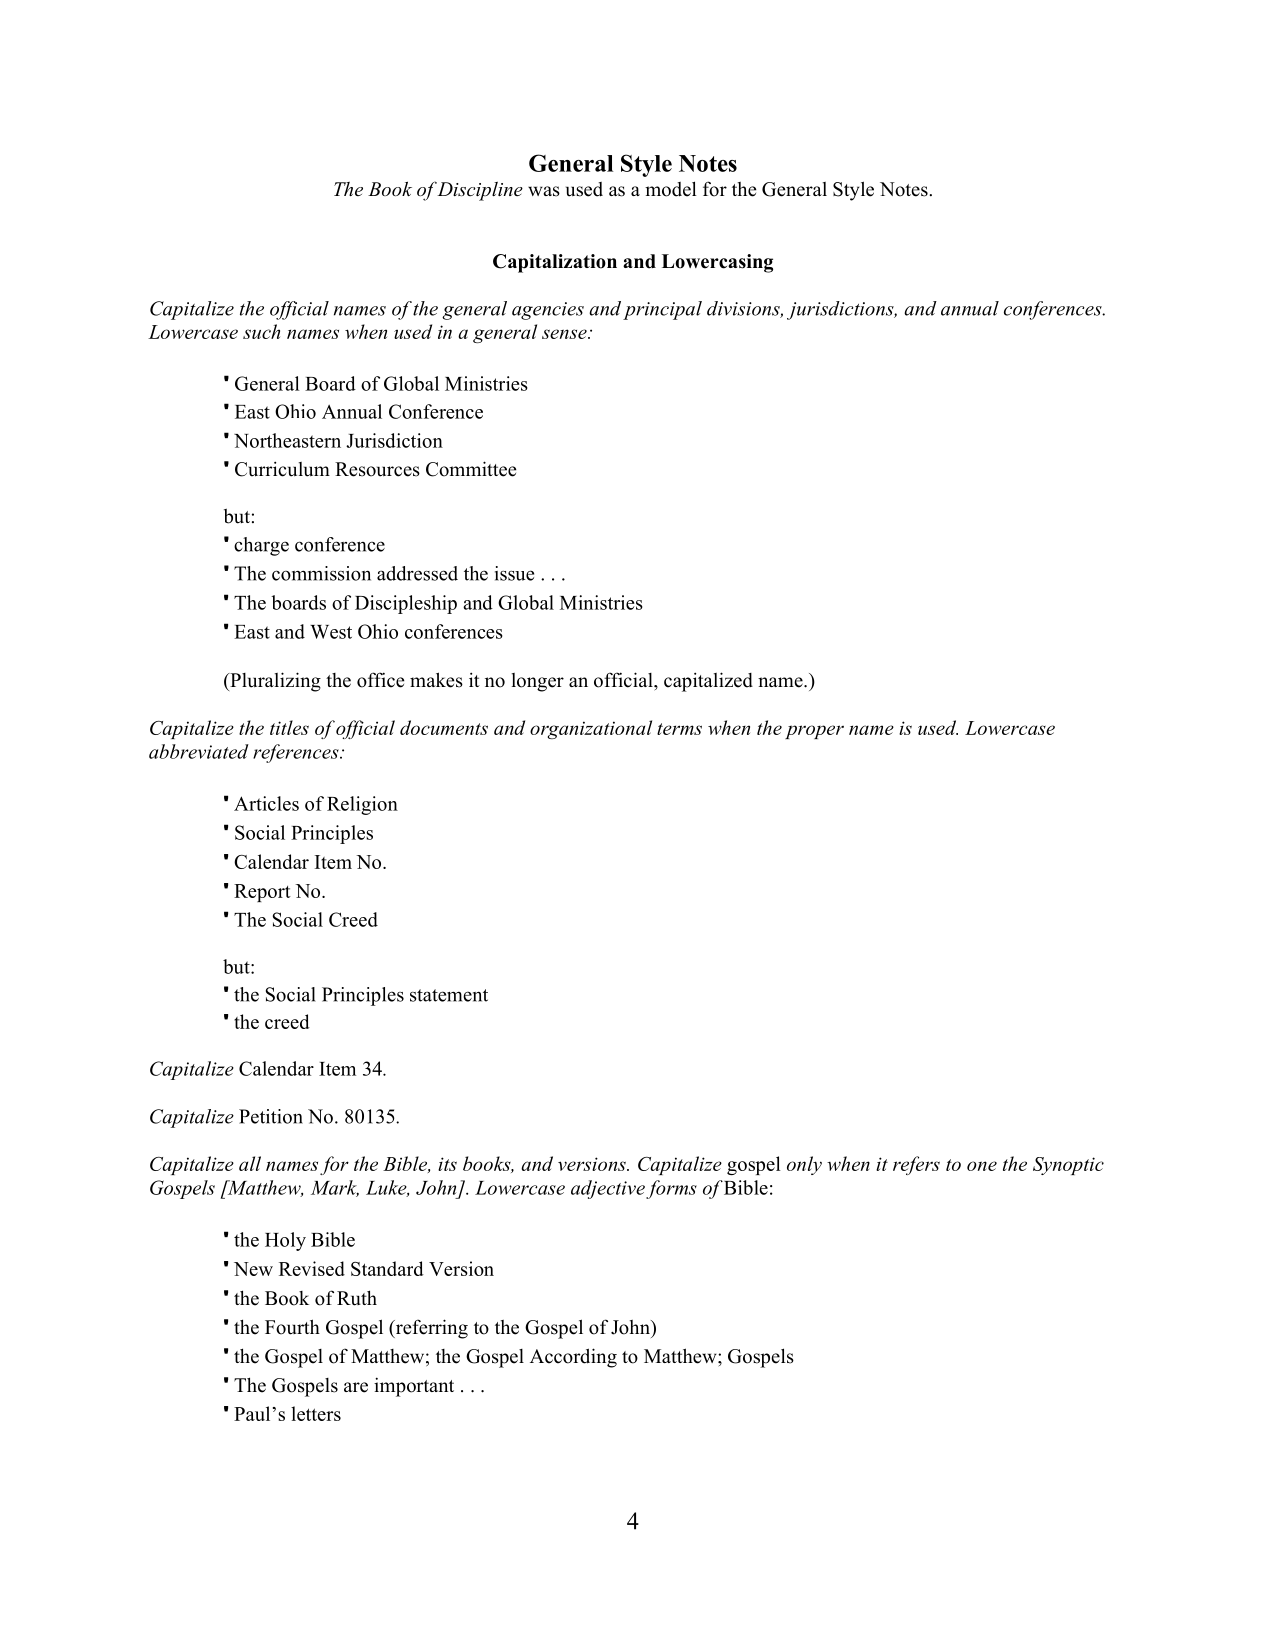 Image resolution: width=1266 pixels, height=1638 pixels. I want to click on West, so click(331, 632).
